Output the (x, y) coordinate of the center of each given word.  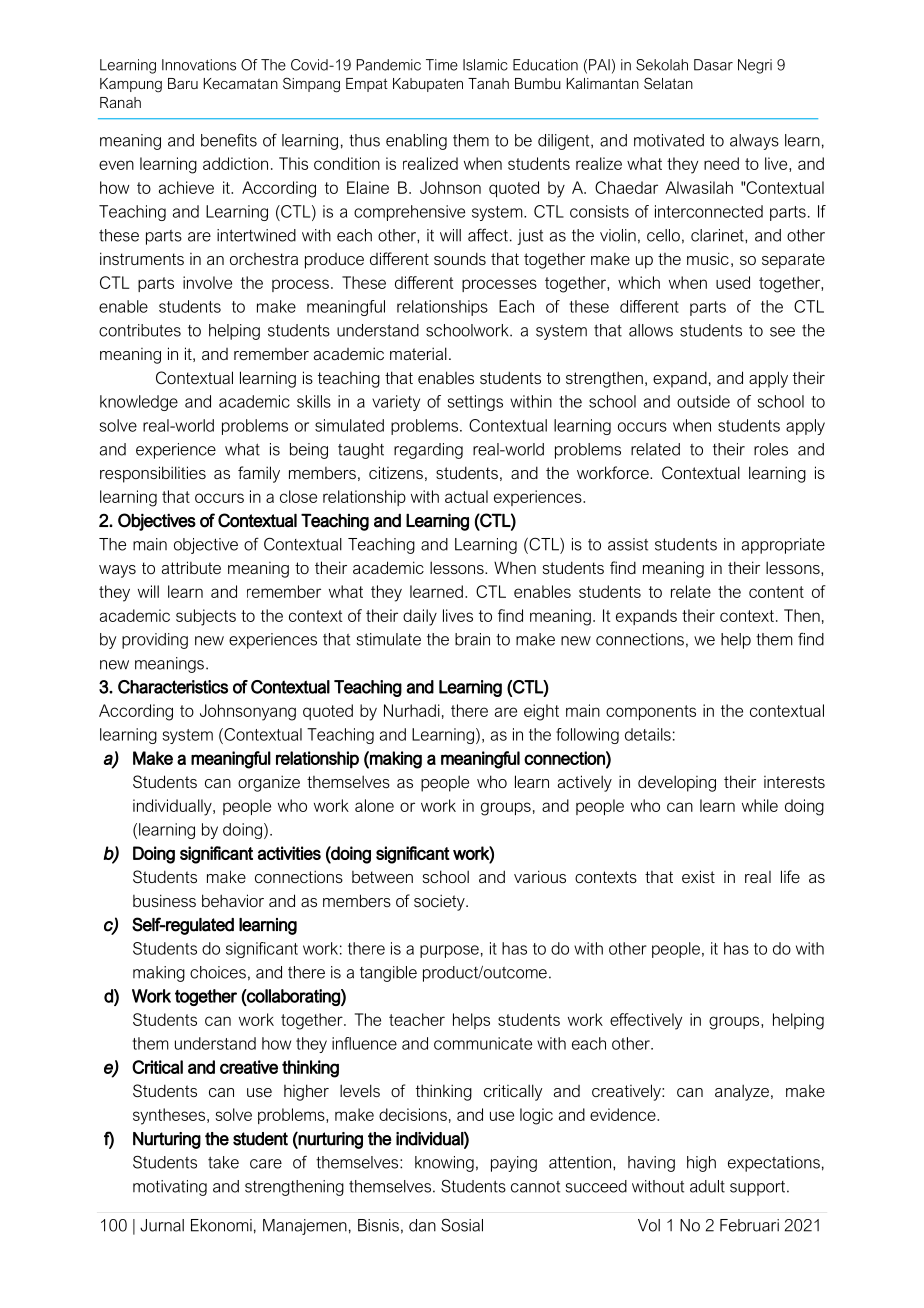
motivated (669, 140)
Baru (183, 83)
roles (771, 449)
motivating (170, 1188)
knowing (444, 1164)
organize (269, 783)
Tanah (488, 83)
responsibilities (153, 474)
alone (374, 805)
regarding (428, 451)
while (760, 805)
